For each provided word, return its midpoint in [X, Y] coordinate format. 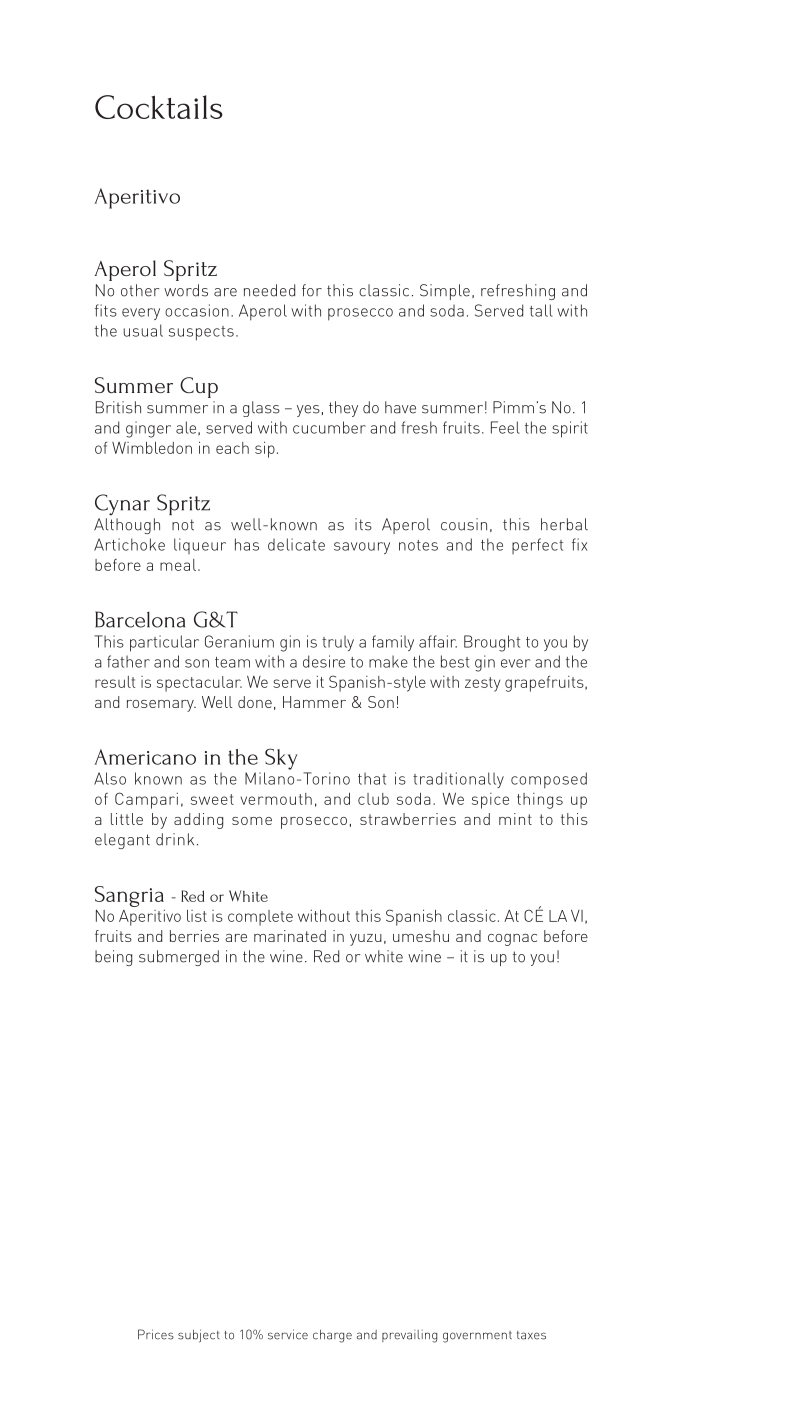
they [343, 409]
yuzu [366, 940]
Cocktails [159, 107]
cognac [512, 940]
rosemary [161, 706]
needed [269, 290]
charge [332, 1336]
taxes [531, 1335]
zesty [482, 684]
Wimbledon [152, 448]
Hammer [314, 702]
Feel [505, 427]
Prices [156, 1334]
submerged [179, 958]
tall [541, 310]
